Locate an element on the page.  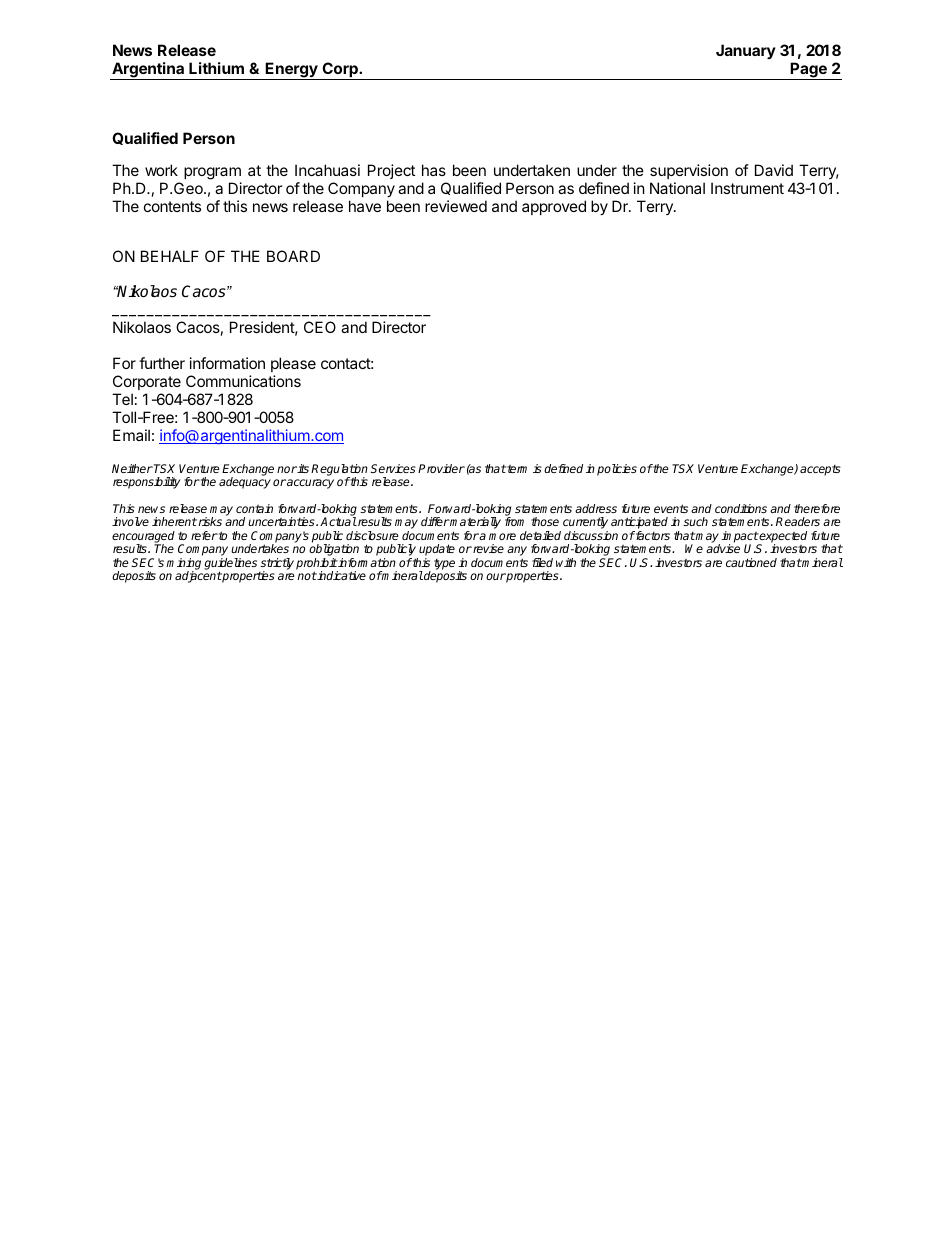
Communications is located at coordinates (243, 381).
